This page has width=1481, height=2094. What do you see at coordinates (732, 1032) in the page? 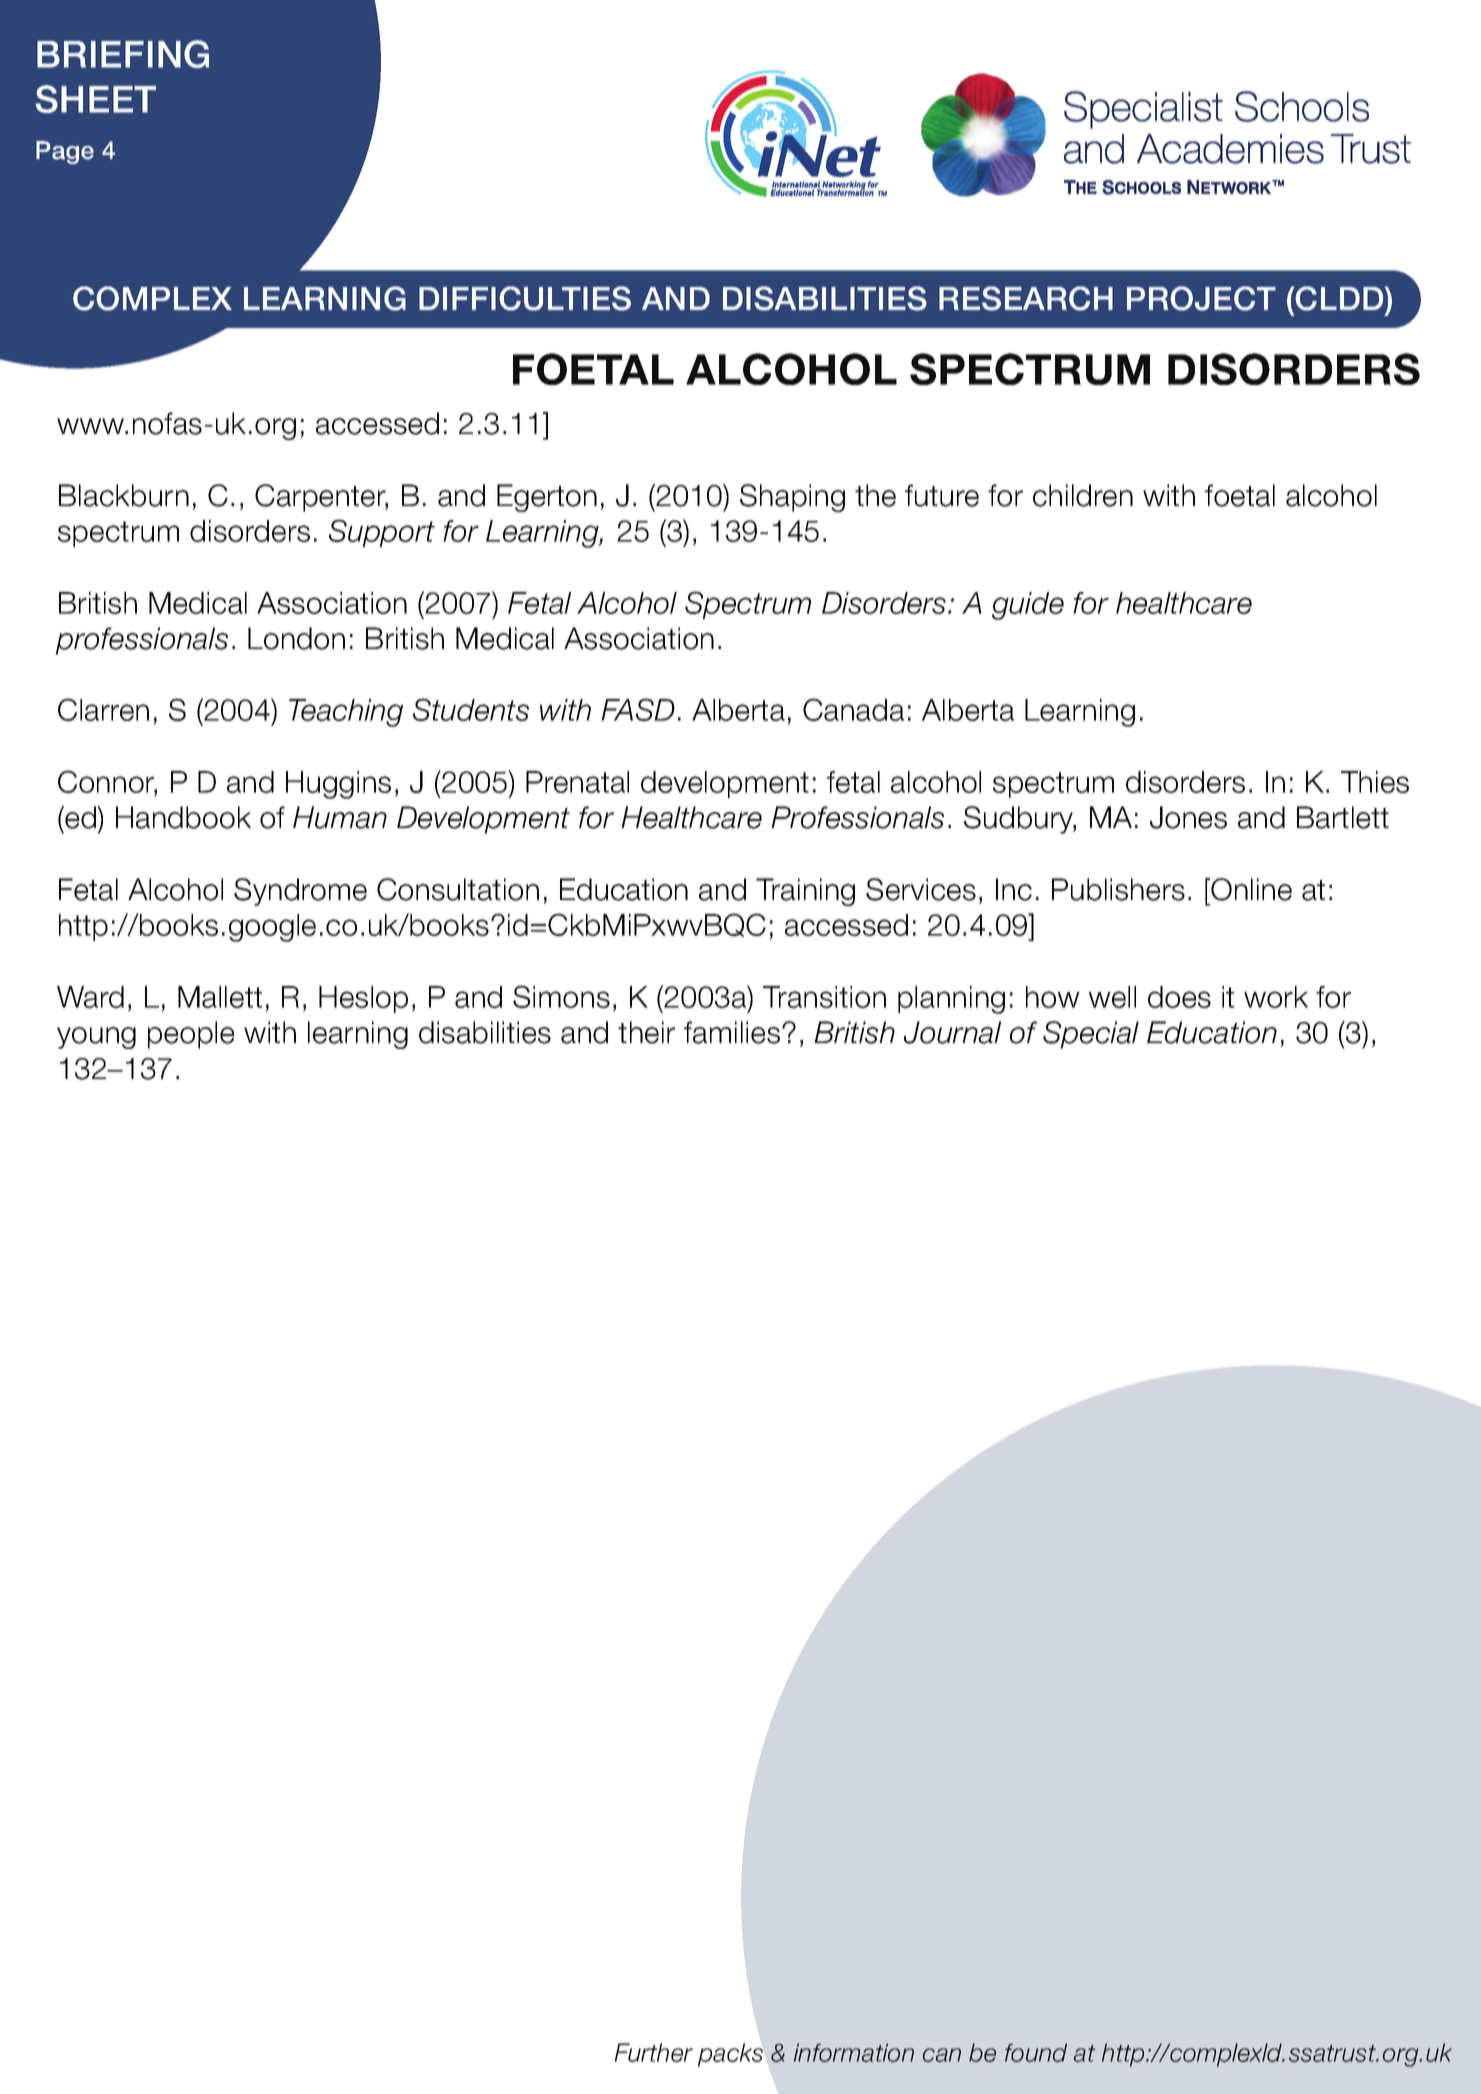
I see `families` at bounding box center [732, 1032].
